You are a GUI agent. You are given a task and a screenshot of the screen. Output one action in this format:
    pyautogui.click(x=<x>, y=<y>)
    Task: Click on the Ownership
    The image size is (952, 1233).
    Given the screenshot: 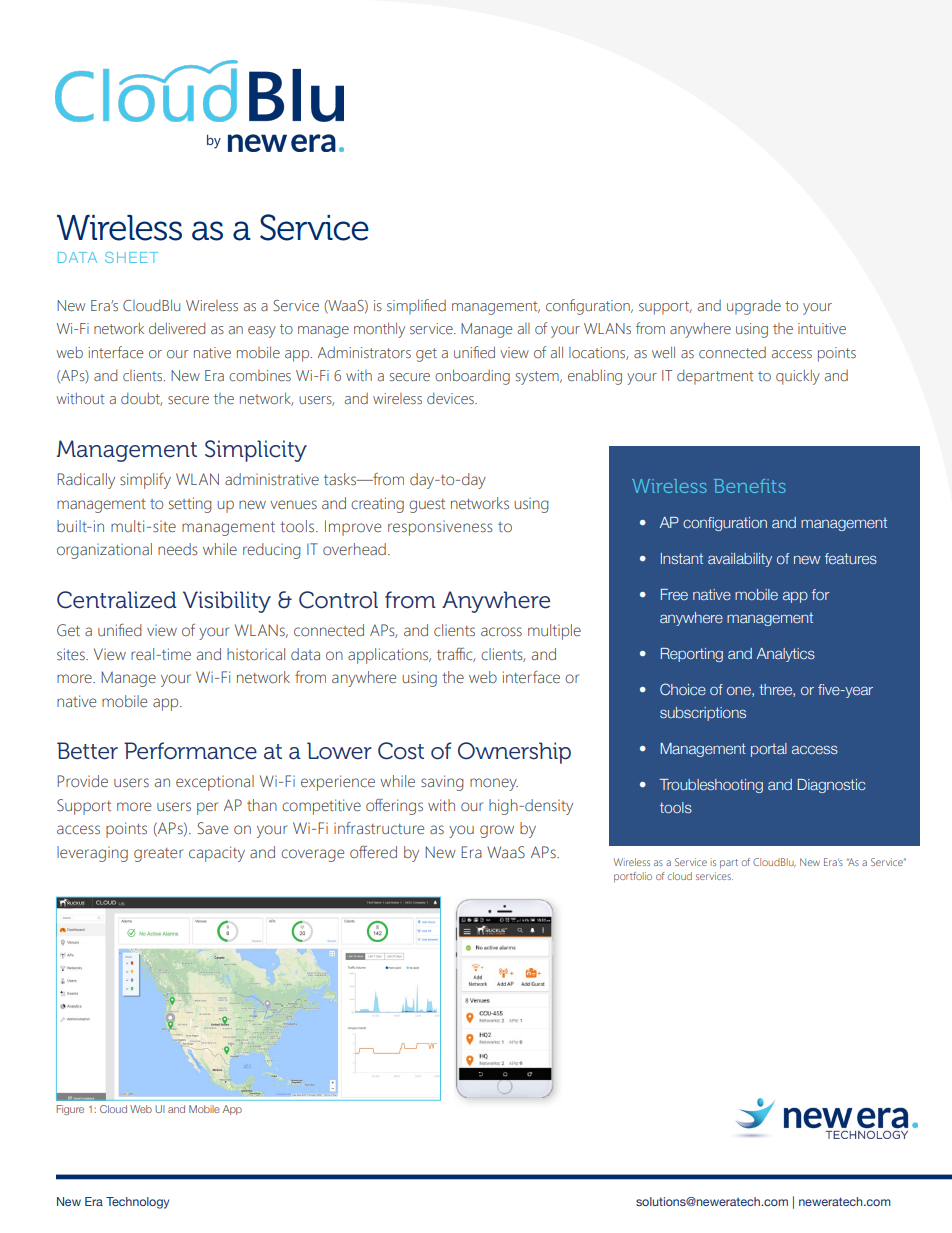 What is the action you would take?
    pyautogui.click(x=514, y=753)
